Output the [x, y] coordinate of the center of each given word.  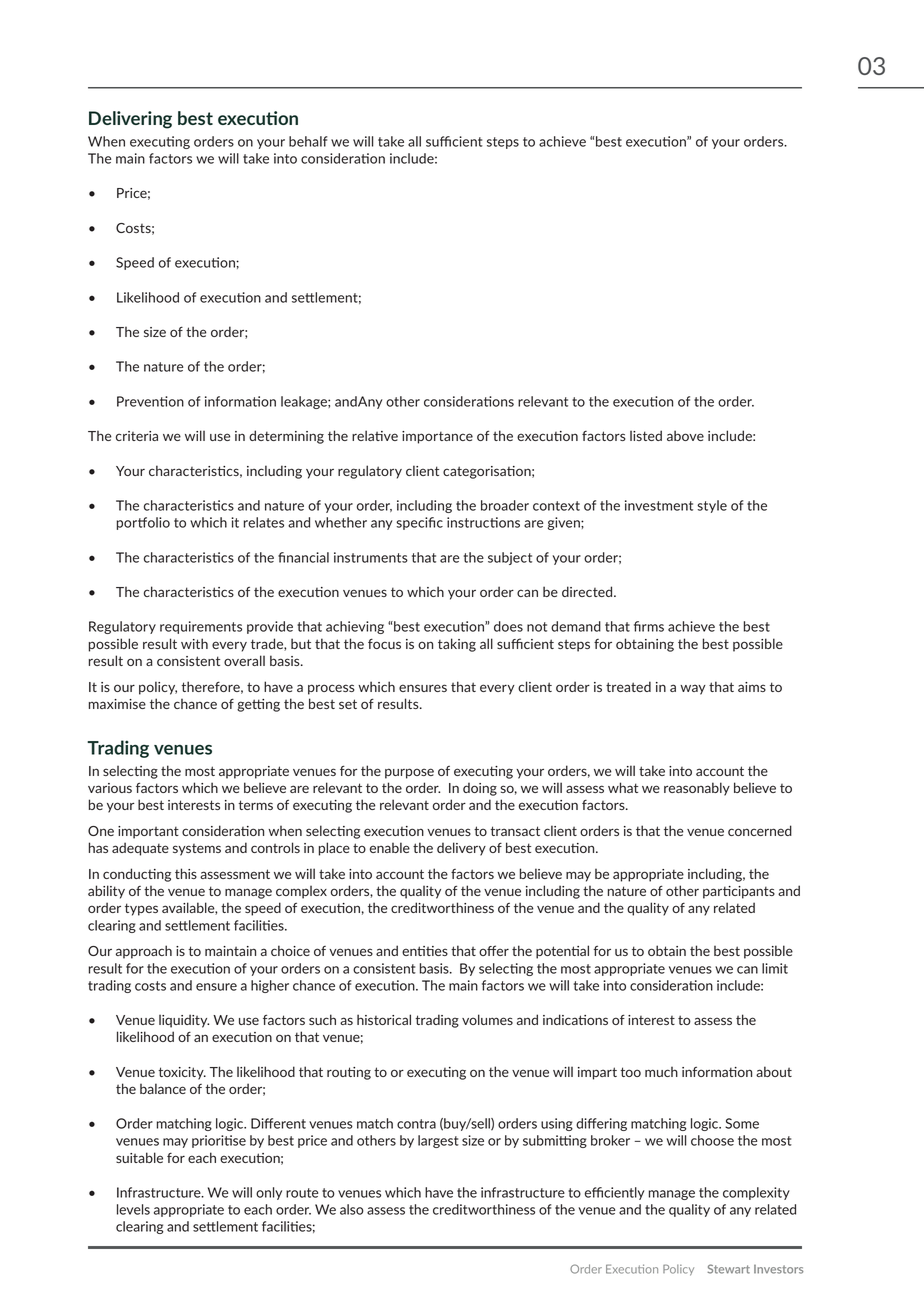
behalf [308, 141]
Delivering [130, 120]
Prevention [150, 401]
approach [144, 952]
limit [775, 968]
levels [133, 1209]
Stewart [729, 1269]
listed [646, 435]
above [685, 435]
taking [457, 645]
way [693, 689]
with [194, 643]
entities [425, 951]
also [352, 1209]
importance [437, 437]
